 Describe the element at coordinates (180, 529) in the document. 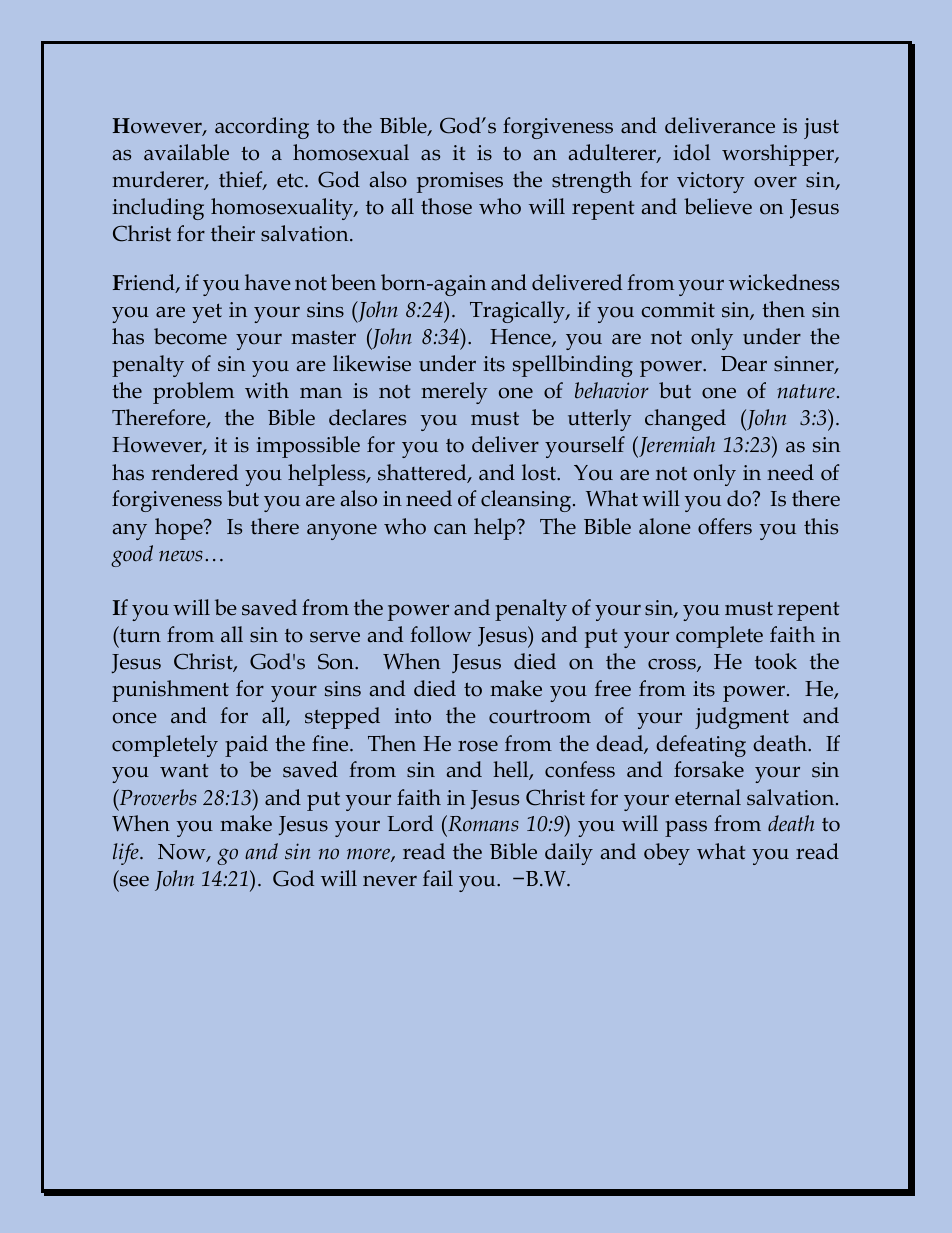

I see `hope` at that location.
